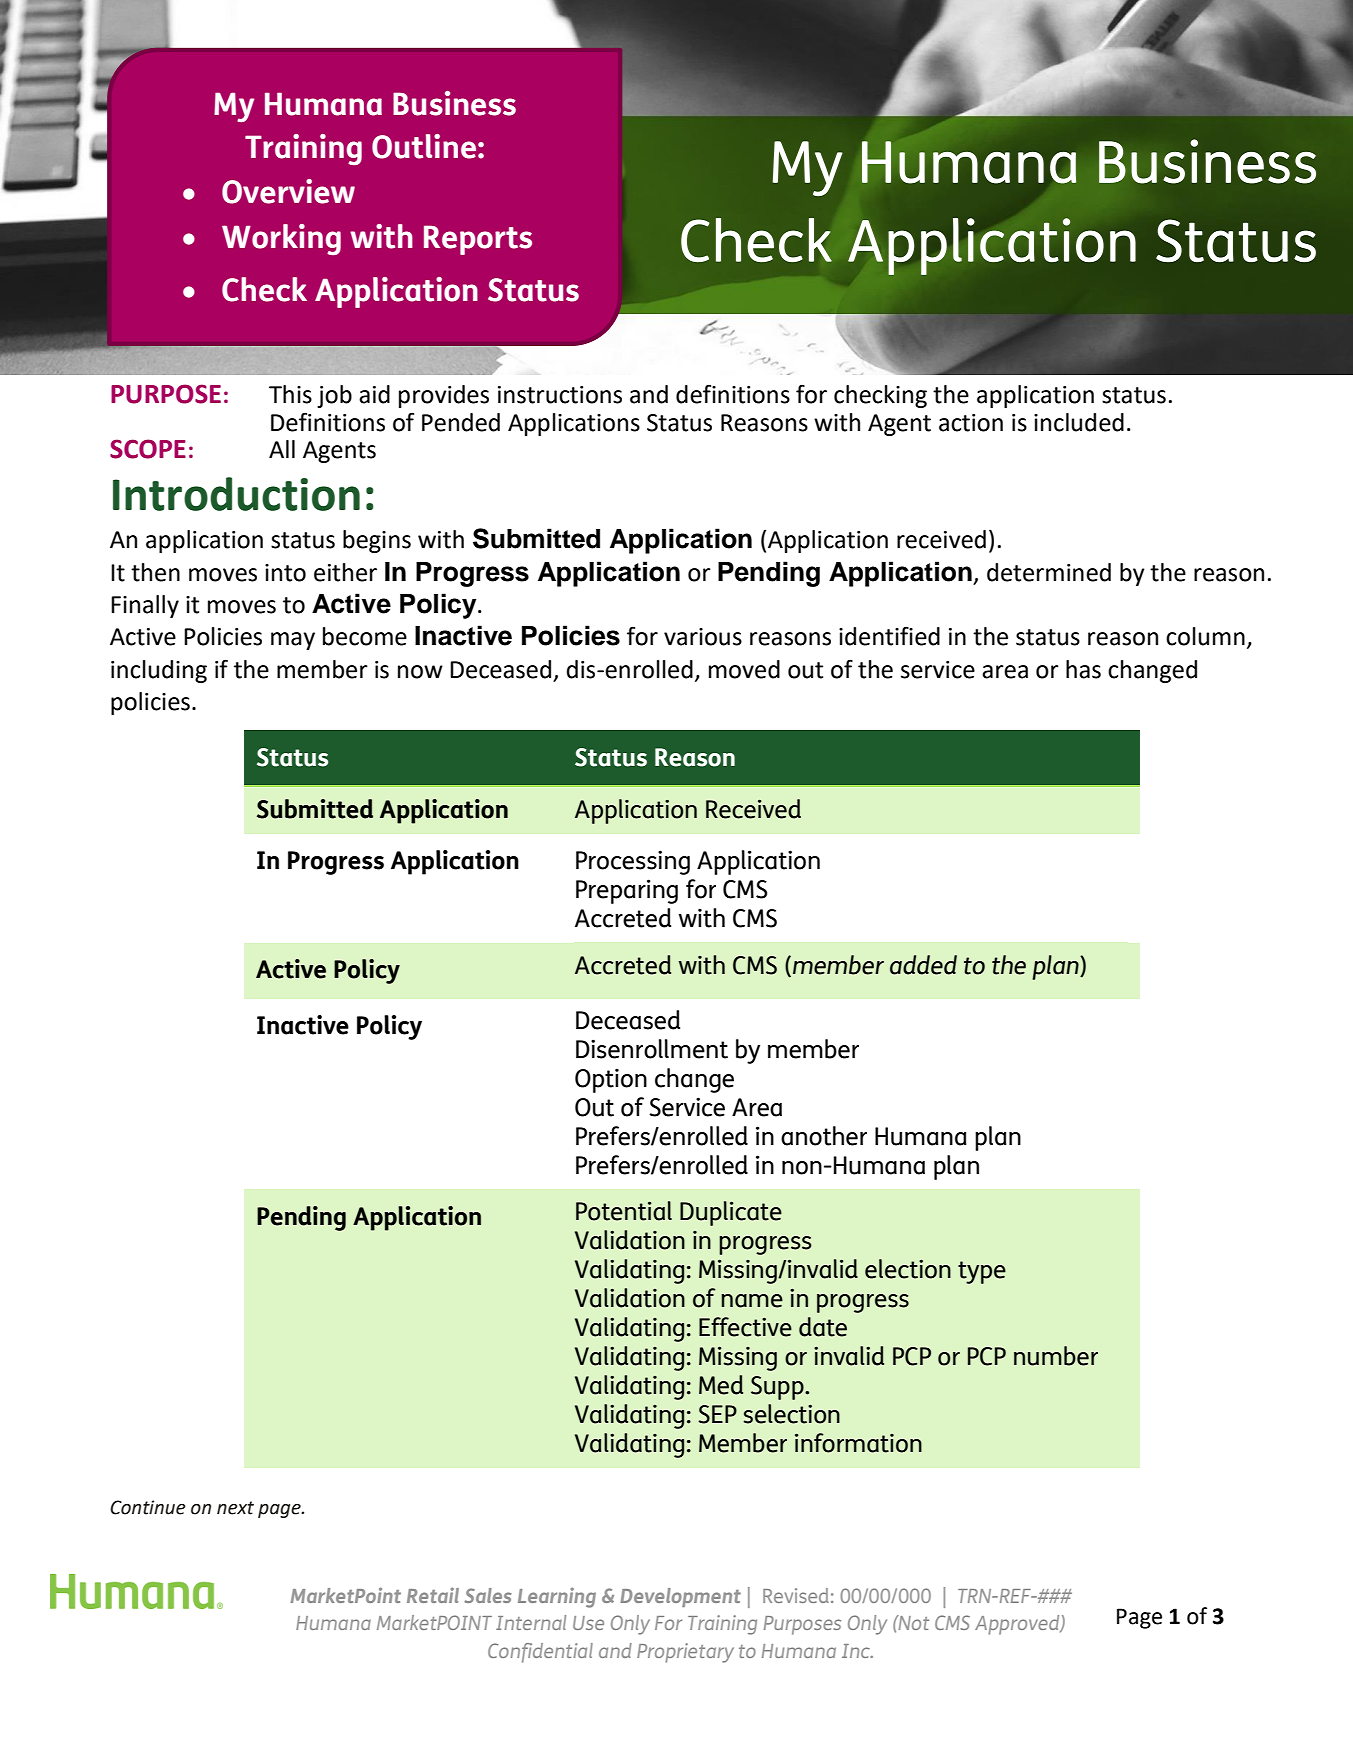  What do you see at coordinates (235, 1508) in the screenshot?
I see `next` at bounding box center [235, 1508].
